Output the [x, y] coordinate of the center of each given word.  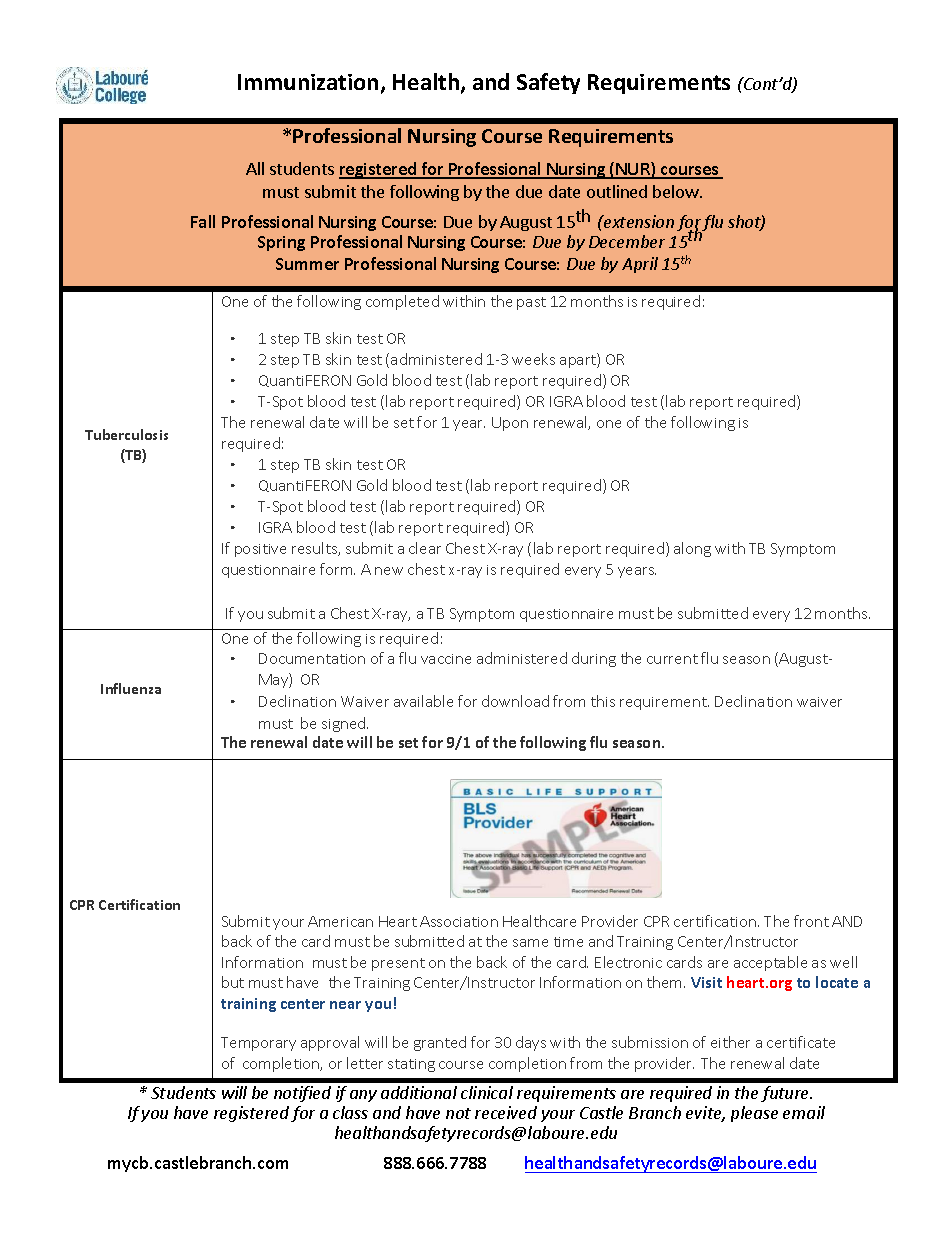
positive [260, 550]
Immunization [308, 82]
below [677, 191]
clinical [487, 1092]
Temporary [258, 1044]
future [786, 1094]
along [692, 549]
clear [425, 548]
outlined [617, 191]
